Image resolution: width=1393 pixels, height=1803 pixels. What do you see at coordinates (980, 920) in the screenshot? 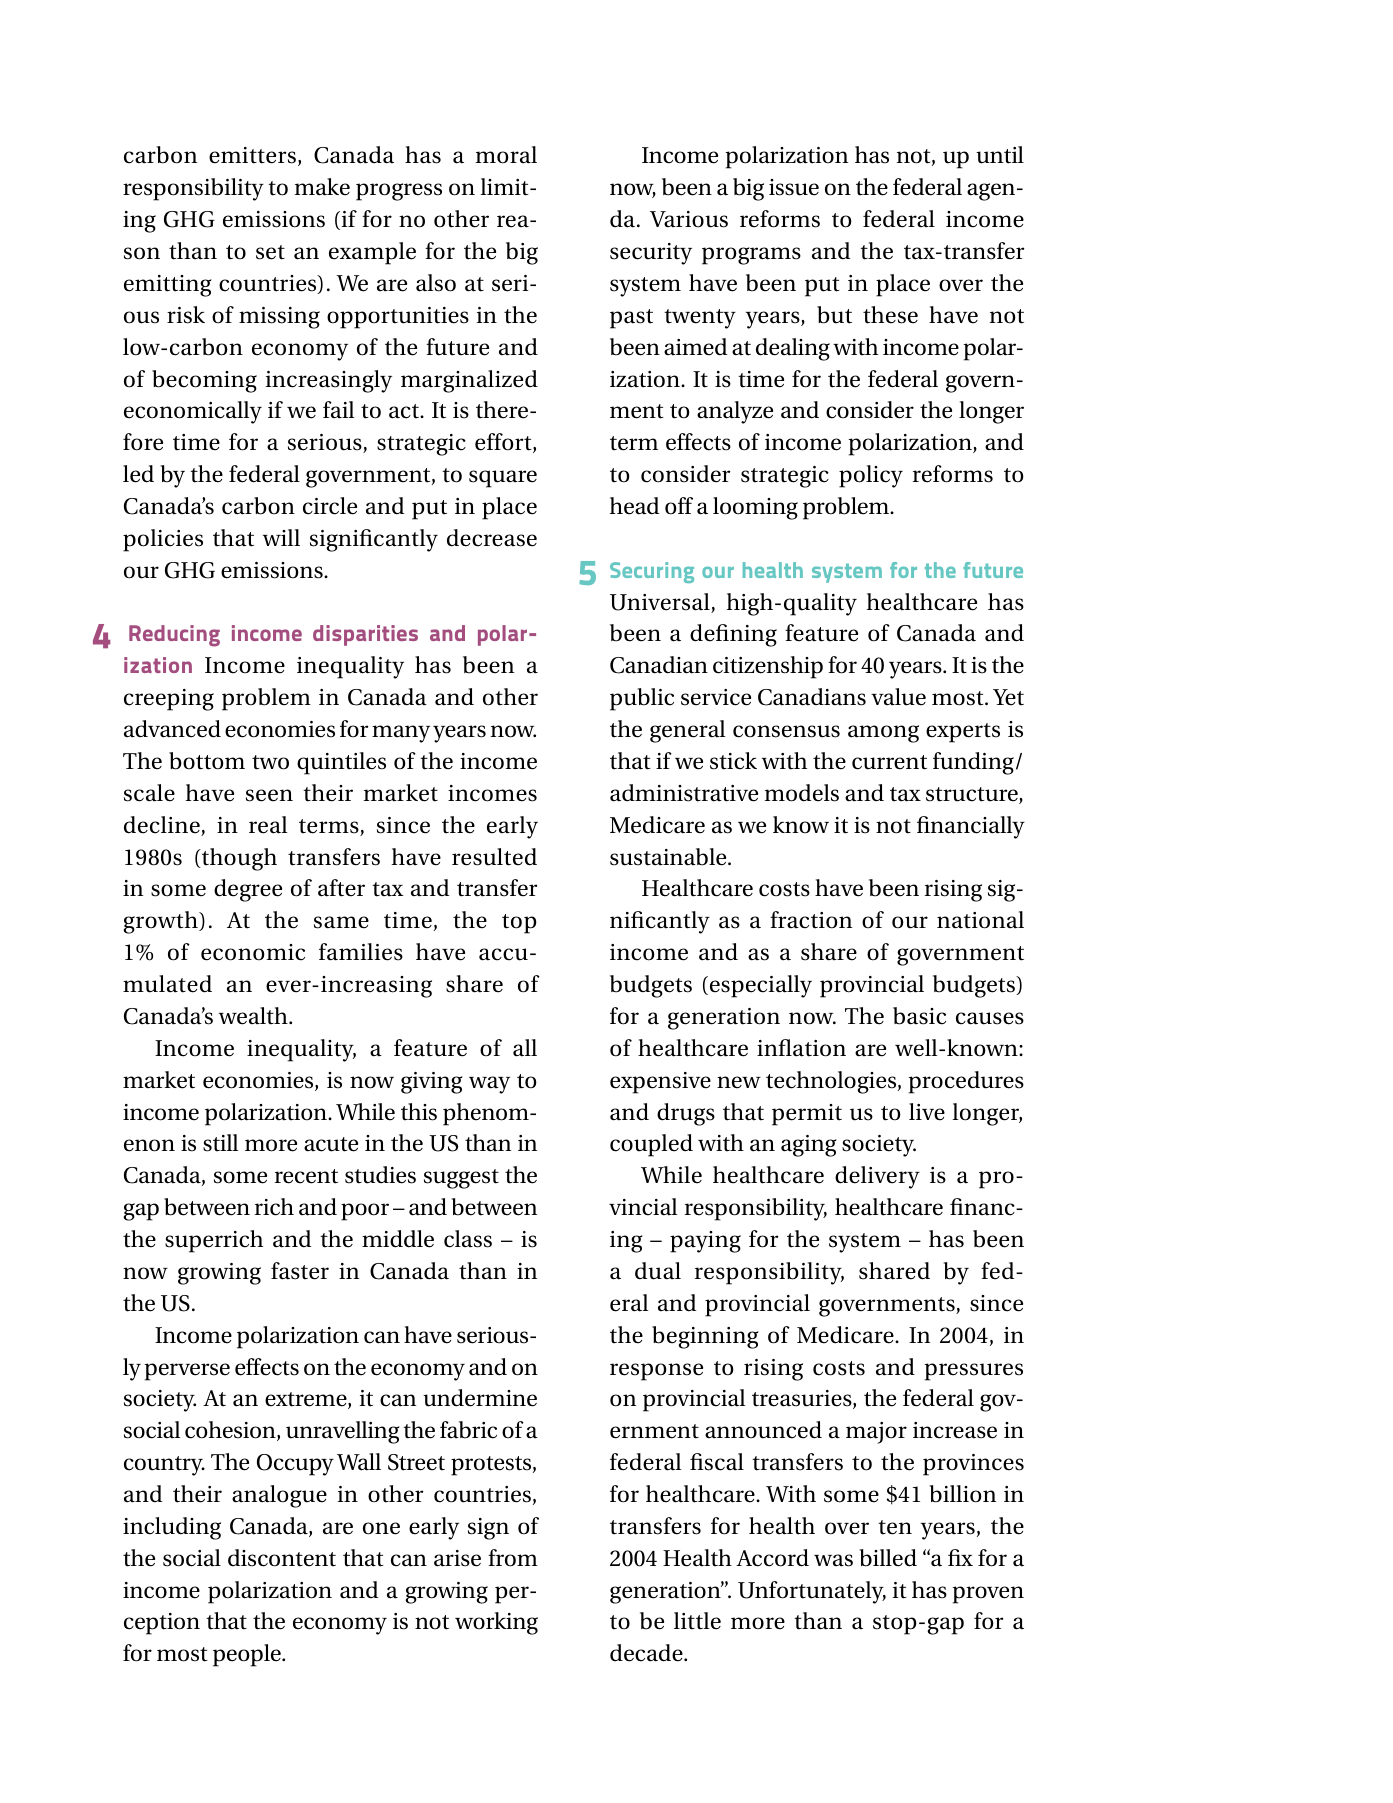
I see `national` at bounding box center [980, 920].
